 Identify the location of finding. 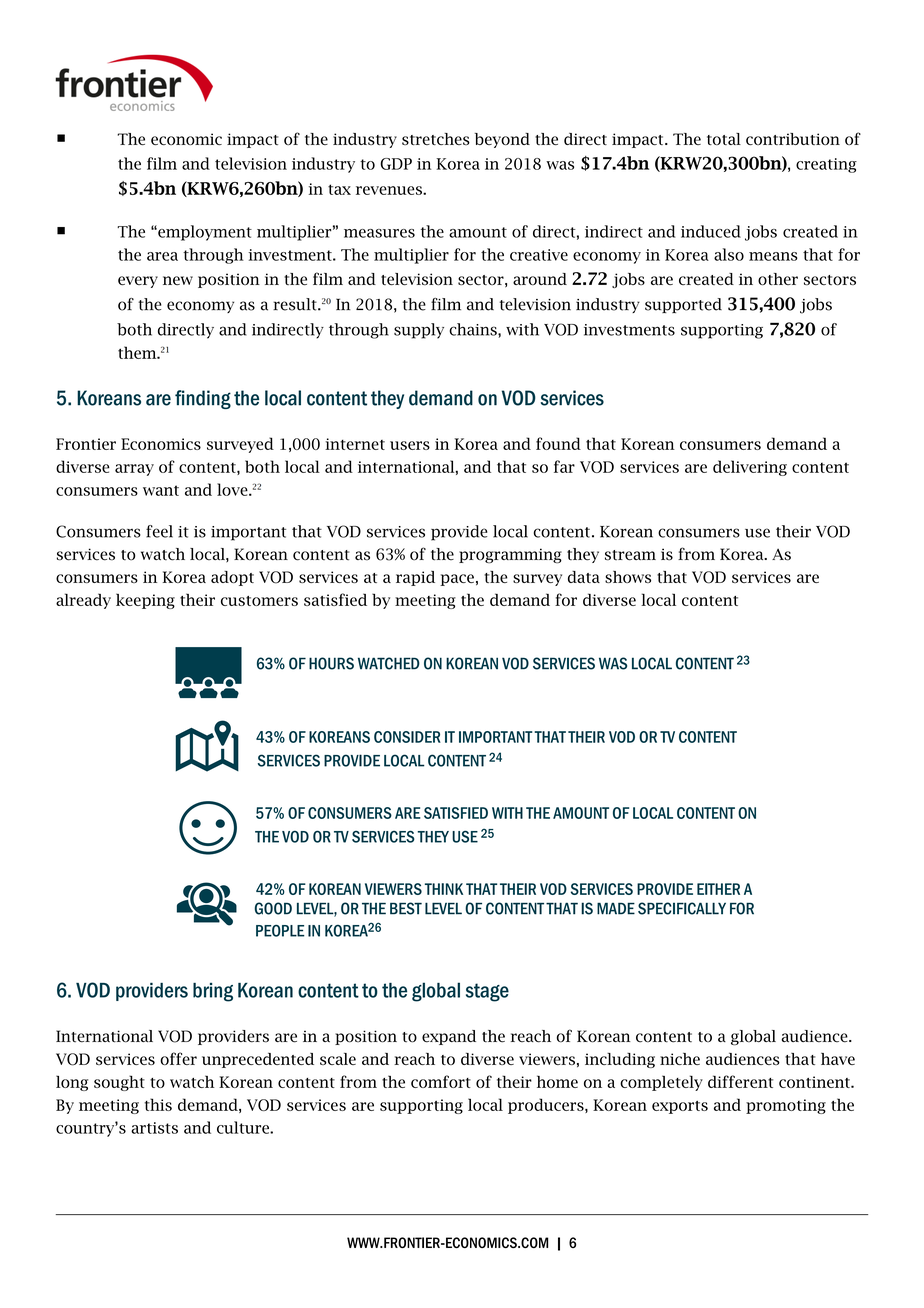
(203, 399).
